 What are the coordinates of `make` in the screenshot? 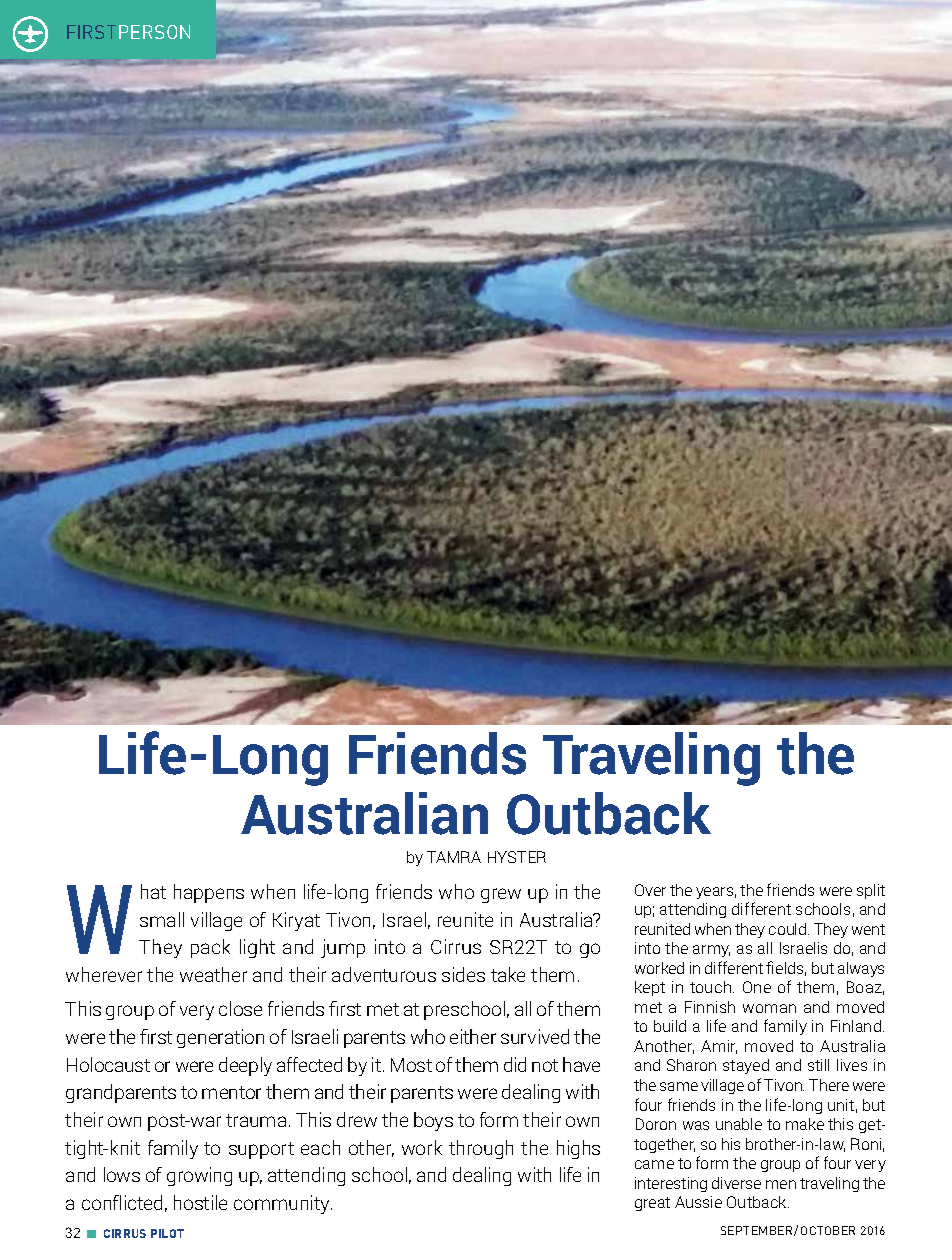 It's located at (805, 1124).
